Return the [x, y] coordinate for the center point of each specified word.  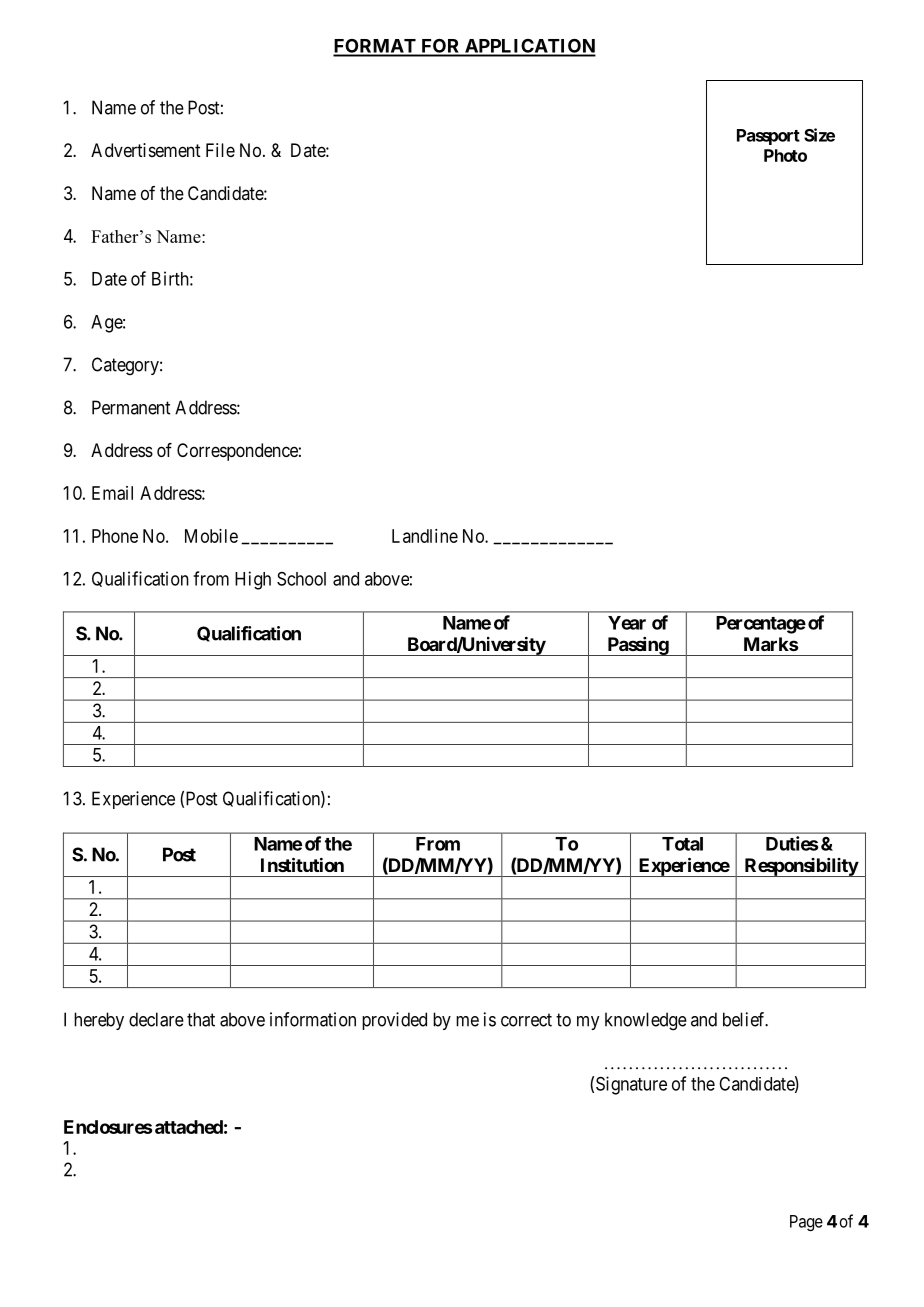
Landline [425, 536]
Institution [302, 864]
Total [682, 844]
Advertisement [146, 150]
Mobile [211, 536]
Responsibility [800, 867]
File [220, 150]
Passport [768, 137]
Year [627, 623]
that [201, 1019]
